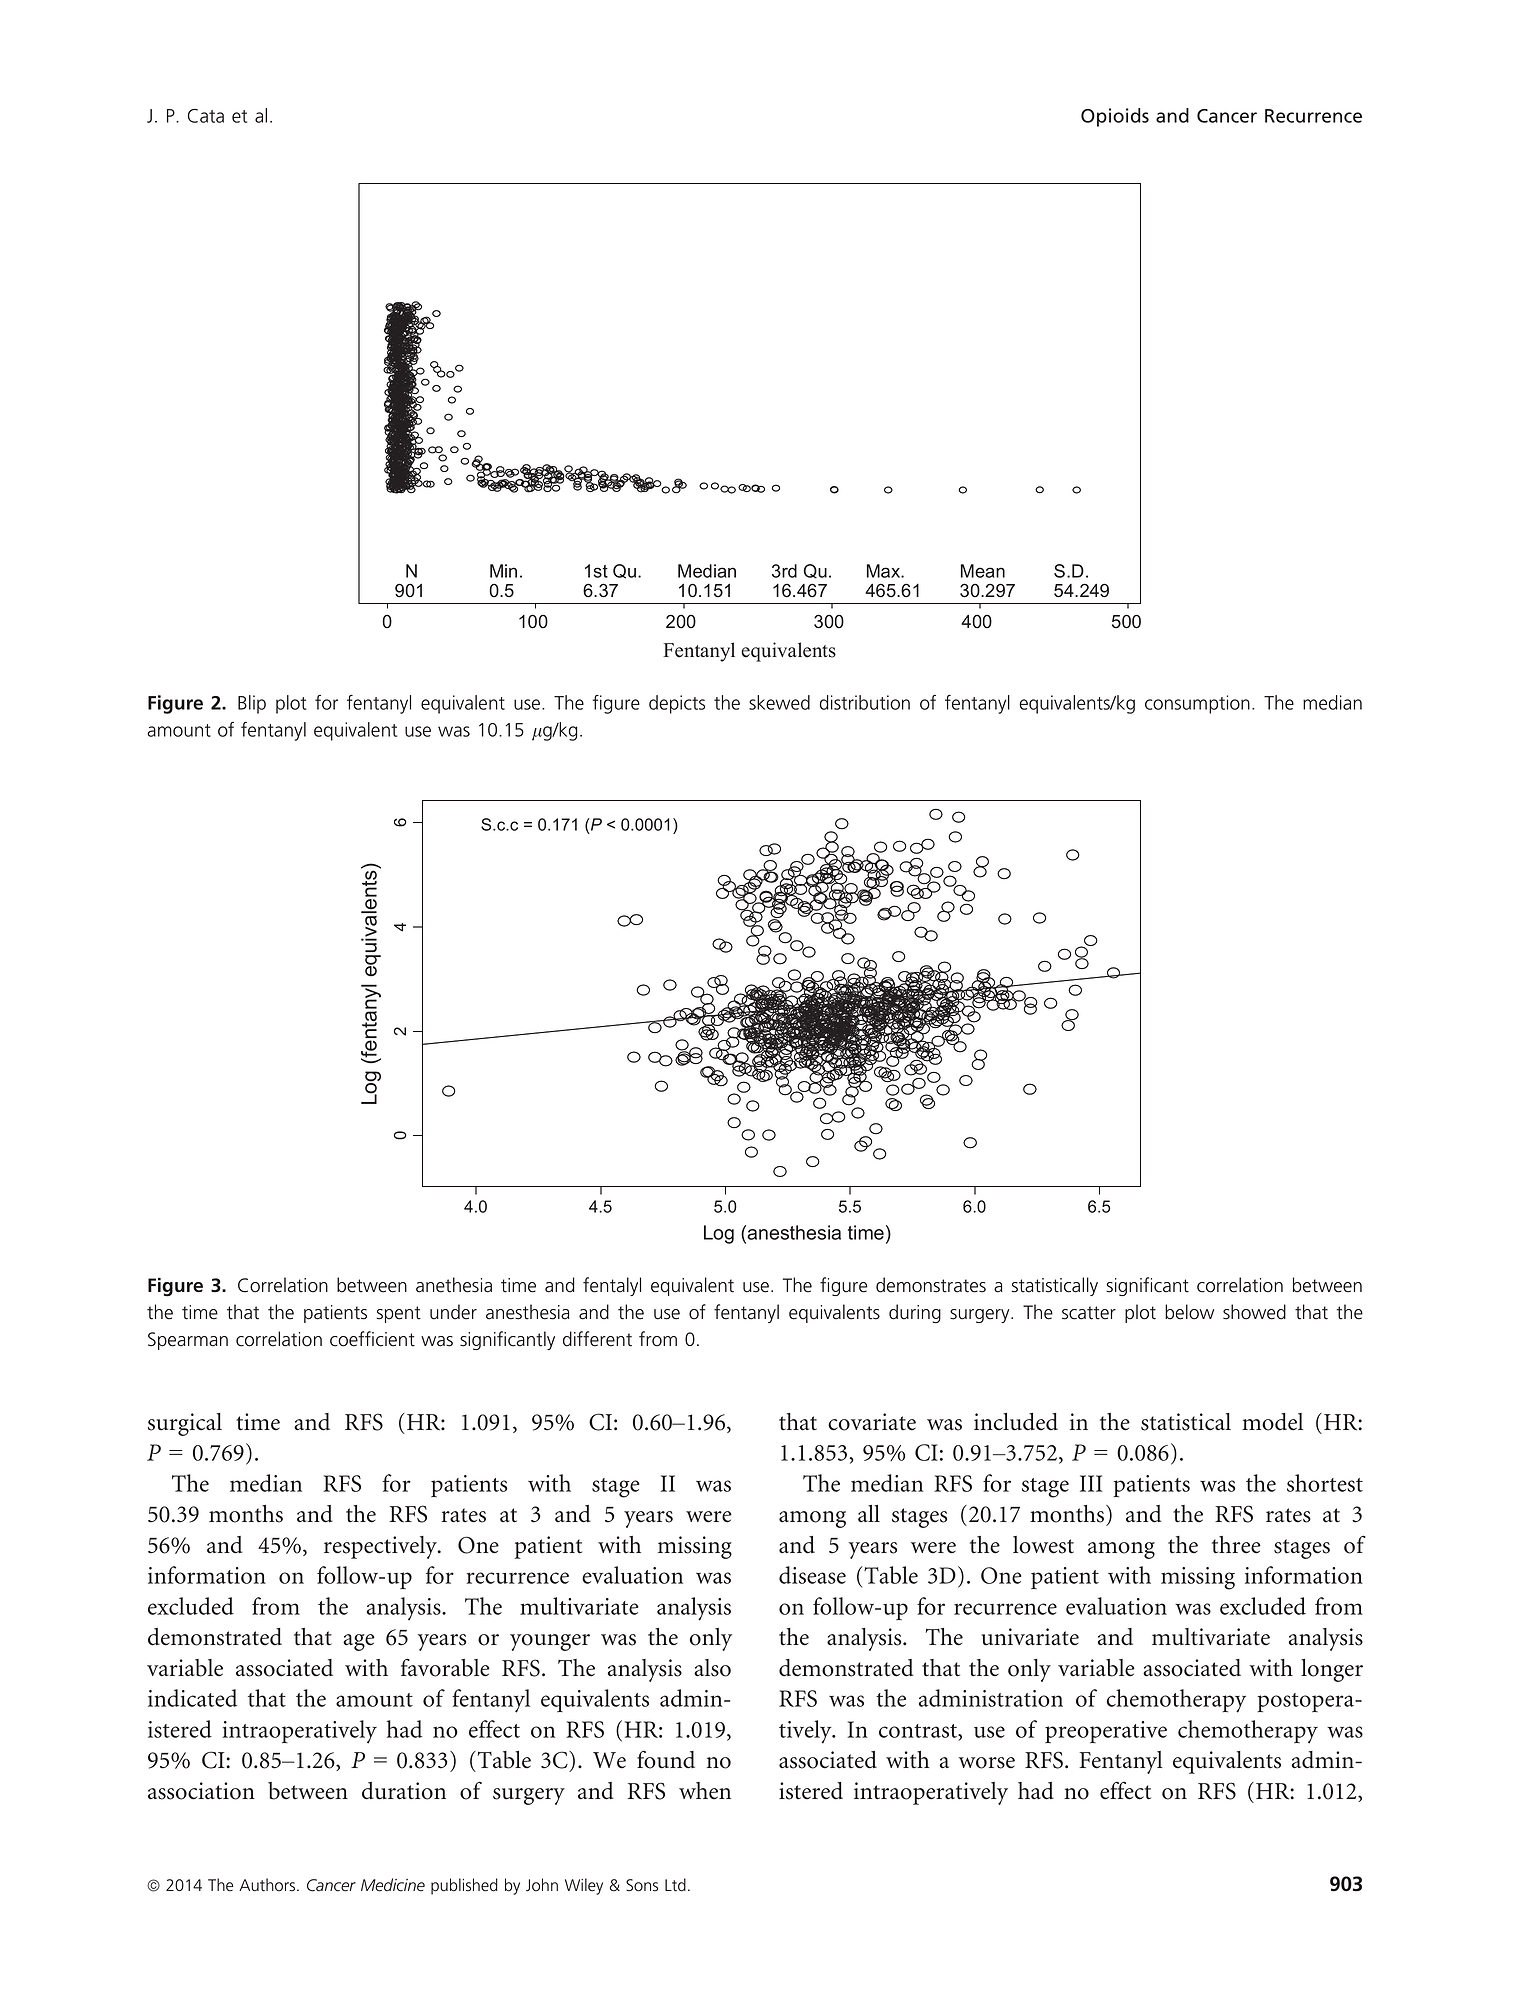  What do you see at coordinates (268, 1885) in the page?
I see `Authors` at bounding box center [268, 1885].
